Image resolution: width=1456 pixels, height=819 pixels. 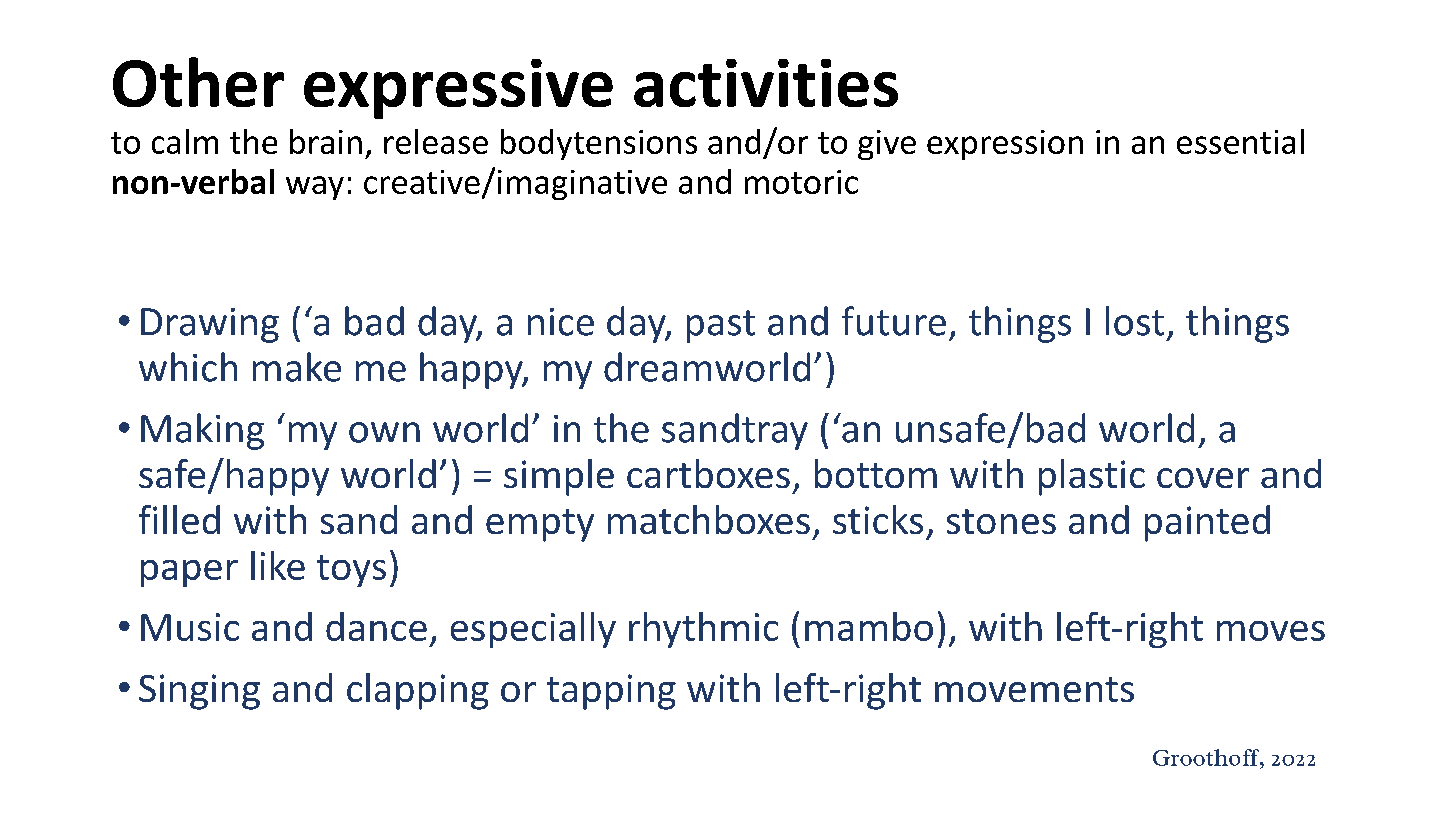 I want to click on tapping, so click(x=611, y=692).
